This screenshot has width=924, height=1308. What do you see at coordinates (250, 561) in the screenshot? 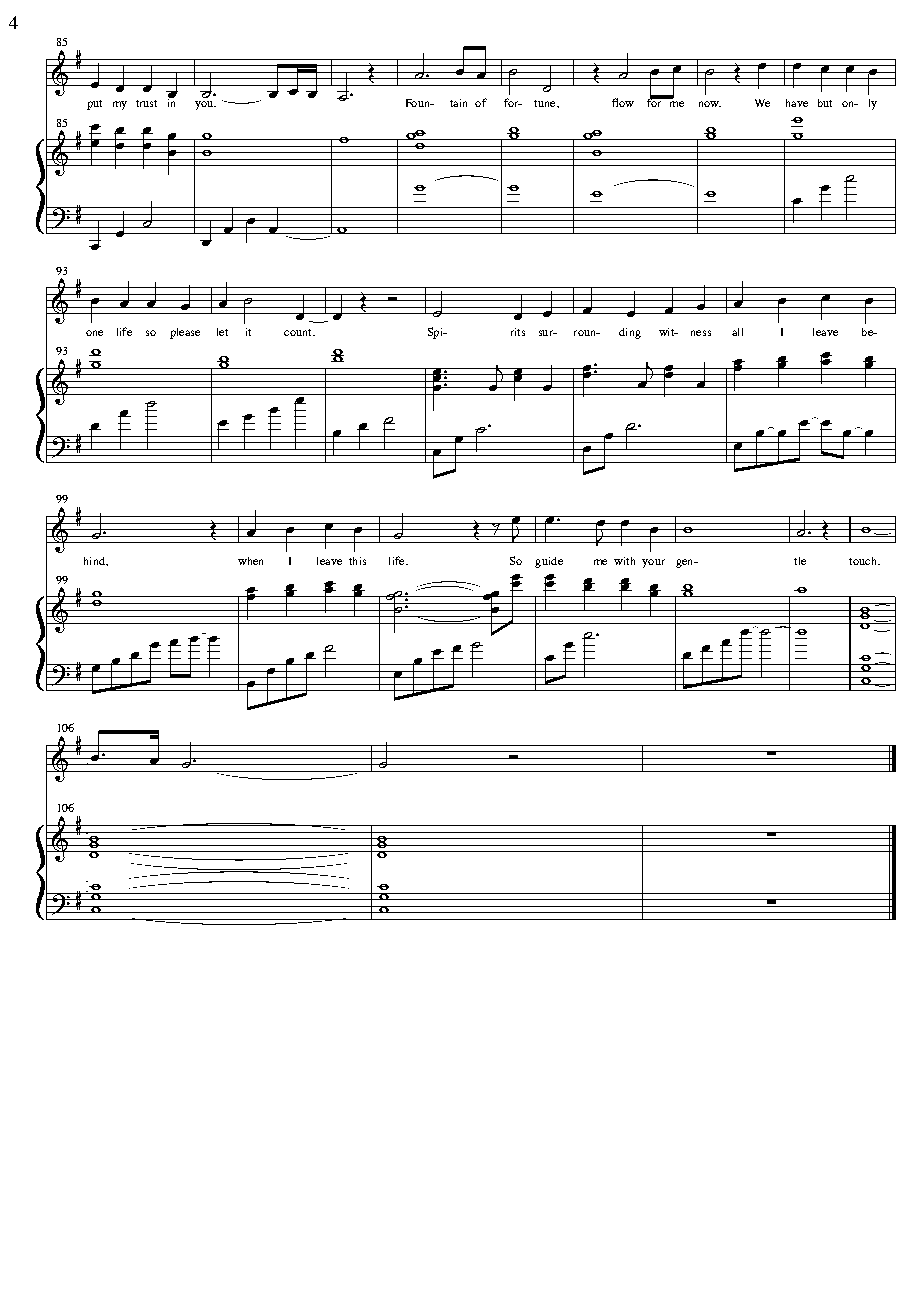
I see `when` at bounding box center [250, 561].
